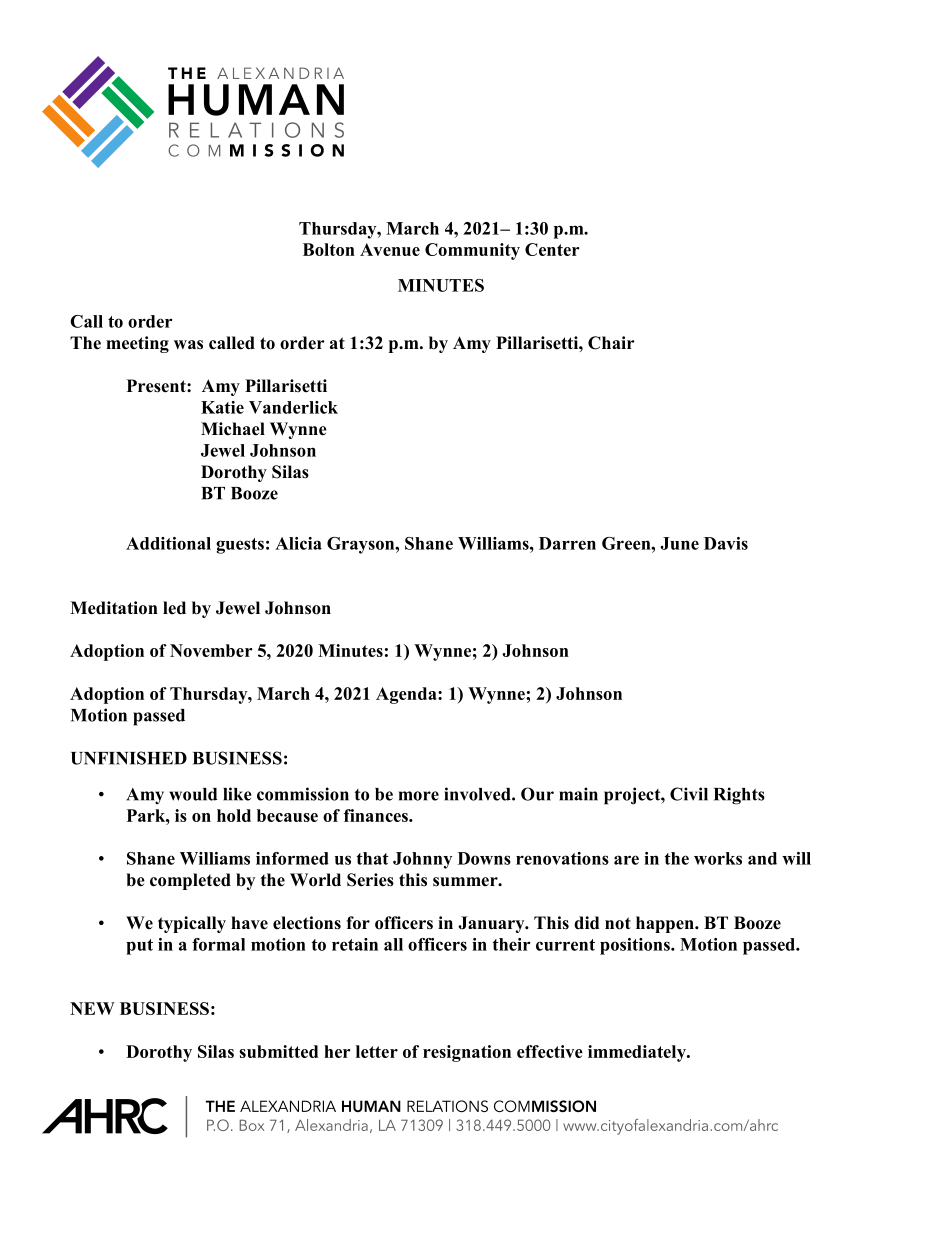 The width and height of the screenshot is (952, 1233). I want to click on NEW, so click(92, 1008).
